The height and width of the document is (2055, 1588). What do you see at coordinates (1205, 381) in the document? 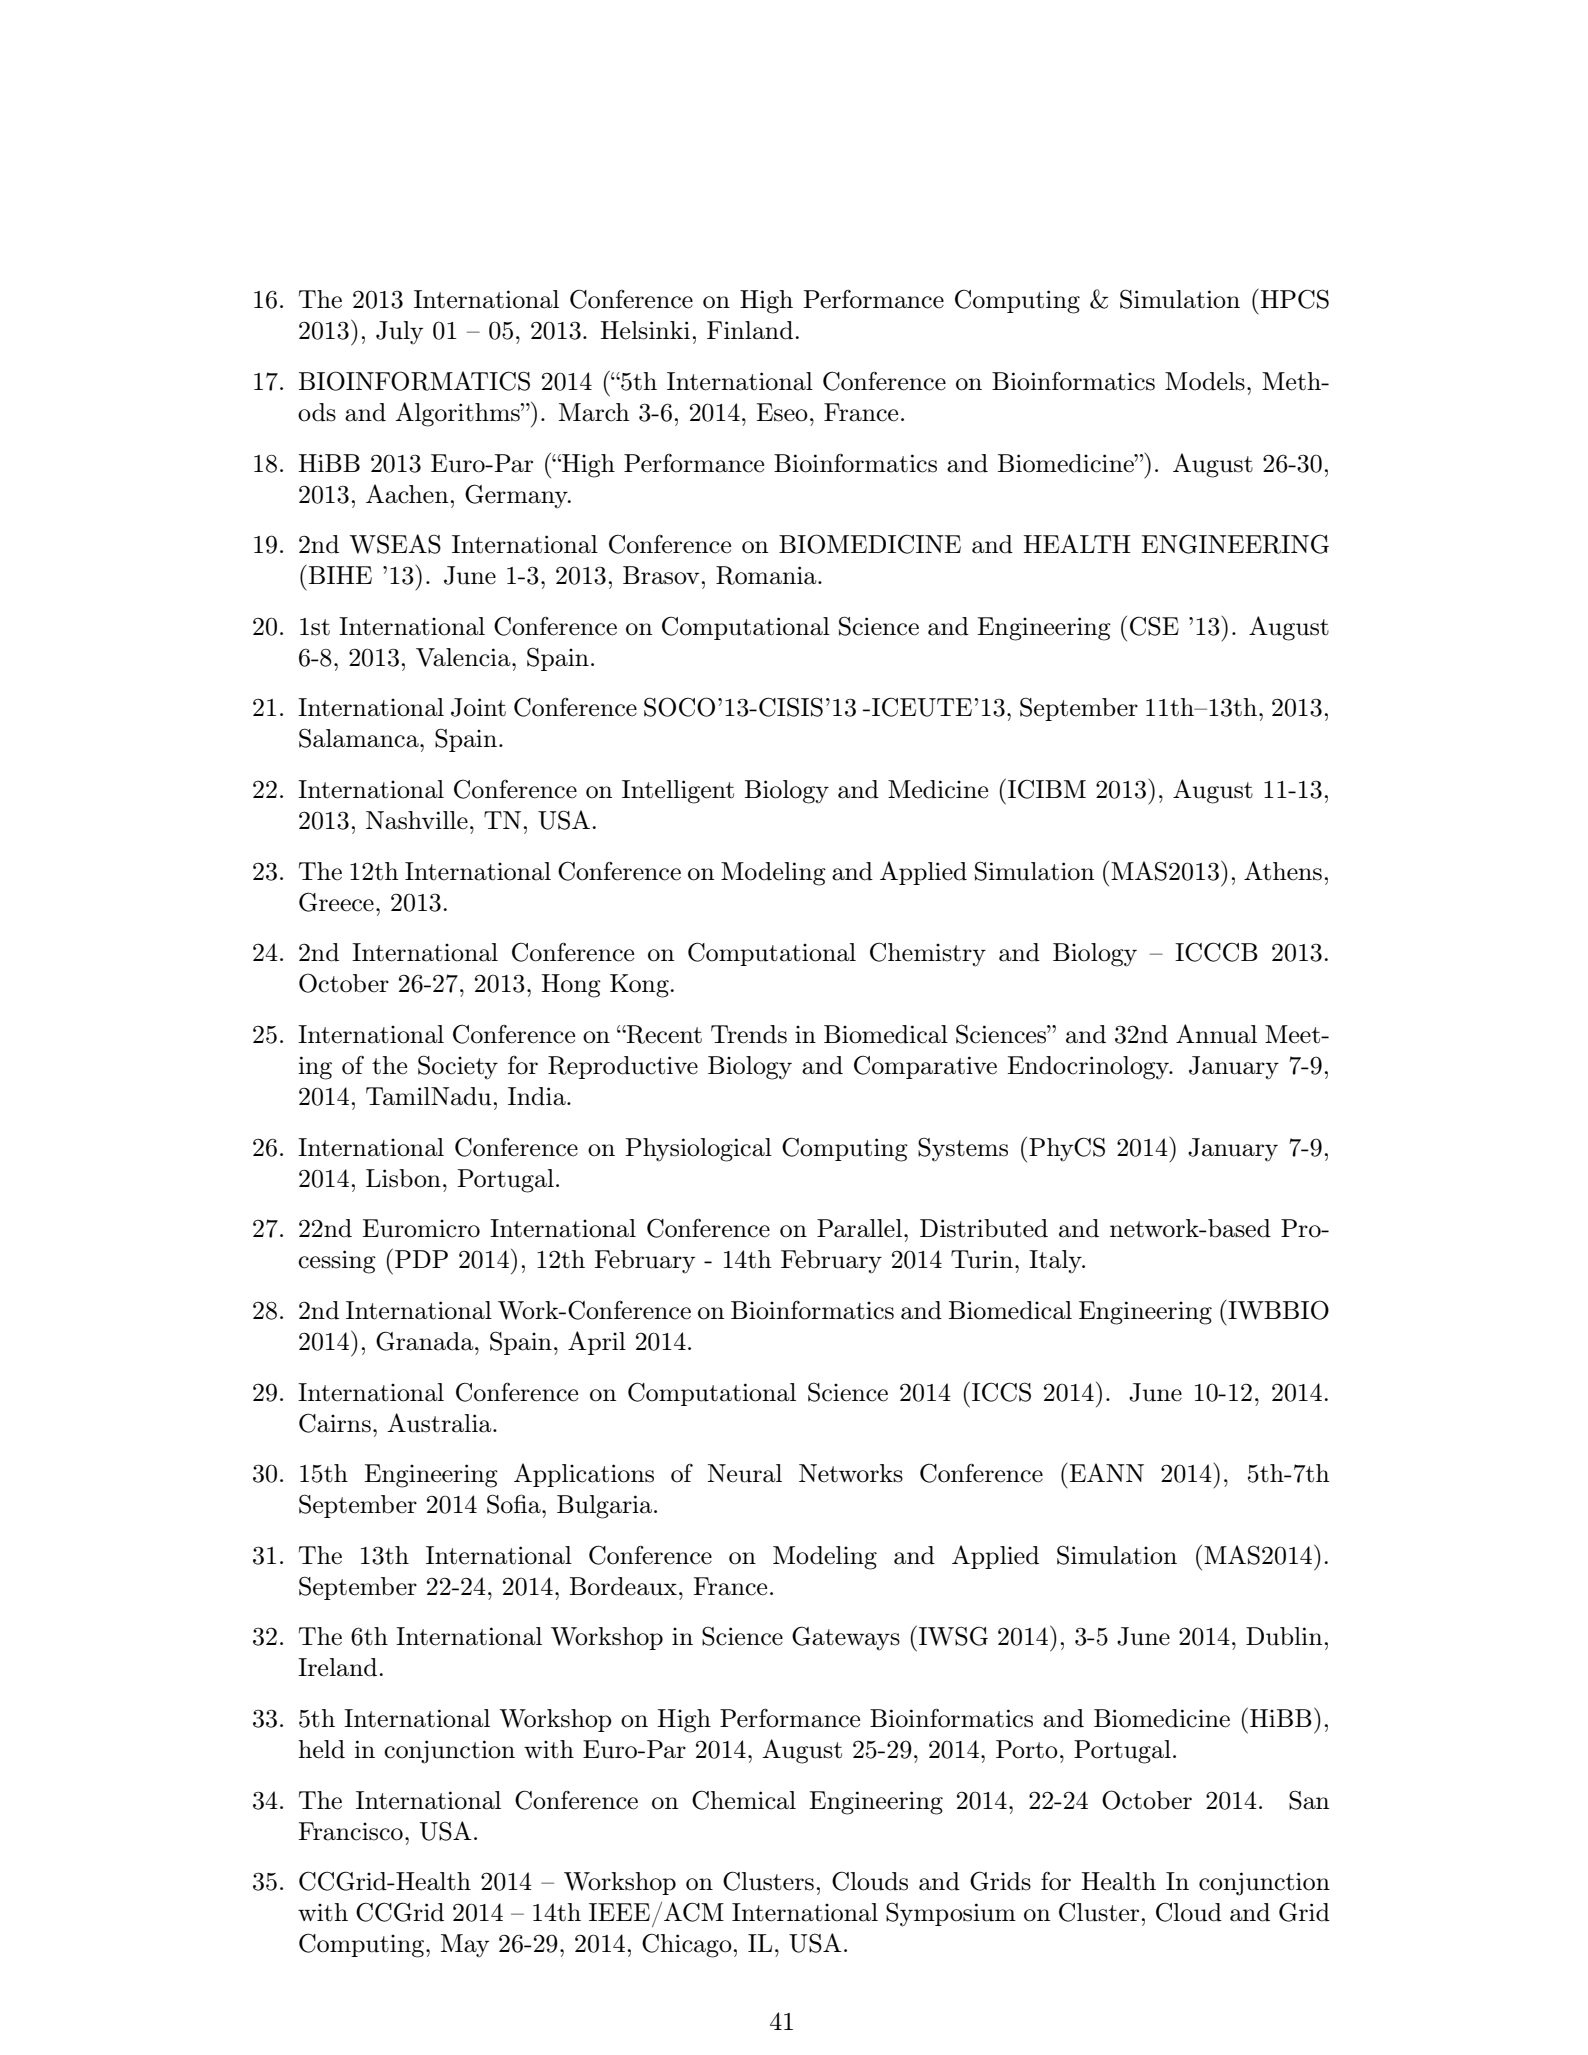
I see `Models` at bounding box center [1205, 381].
